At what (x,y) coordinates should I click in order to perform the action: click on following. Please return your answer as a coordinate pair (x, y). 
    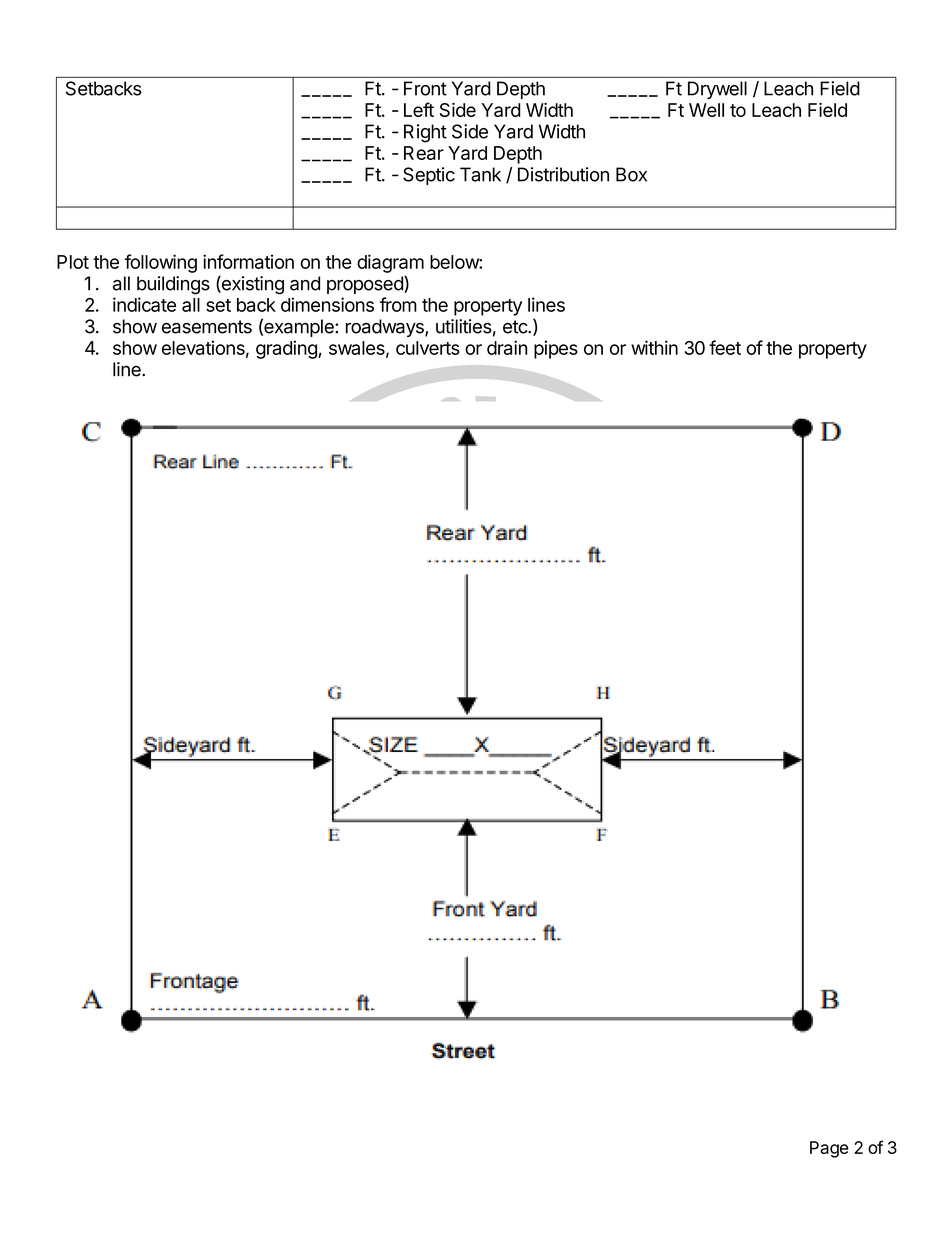
    Looking at the image, I should click on (161, 263).
